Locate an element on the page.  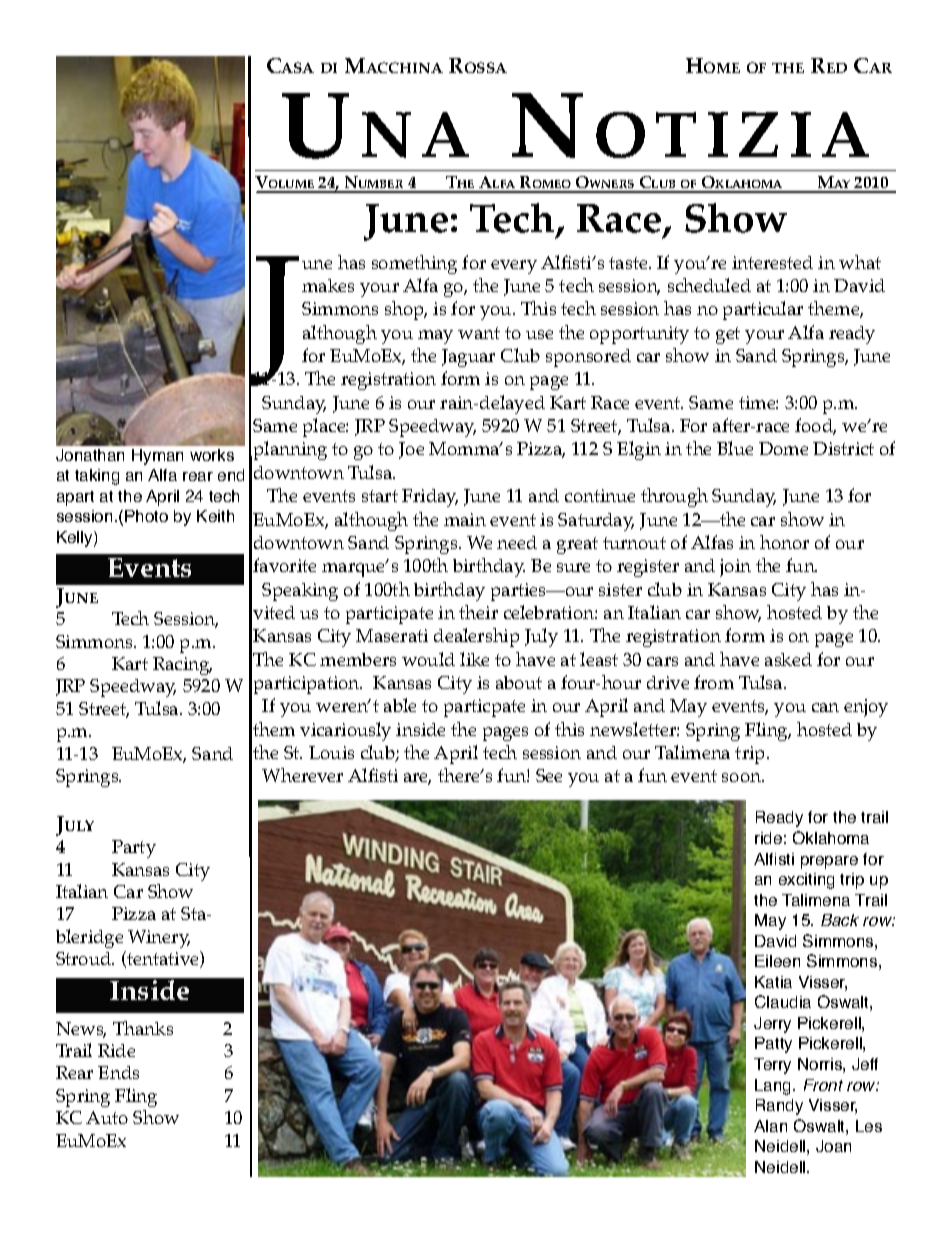
Alan is located at coordinates (770, 1126).
